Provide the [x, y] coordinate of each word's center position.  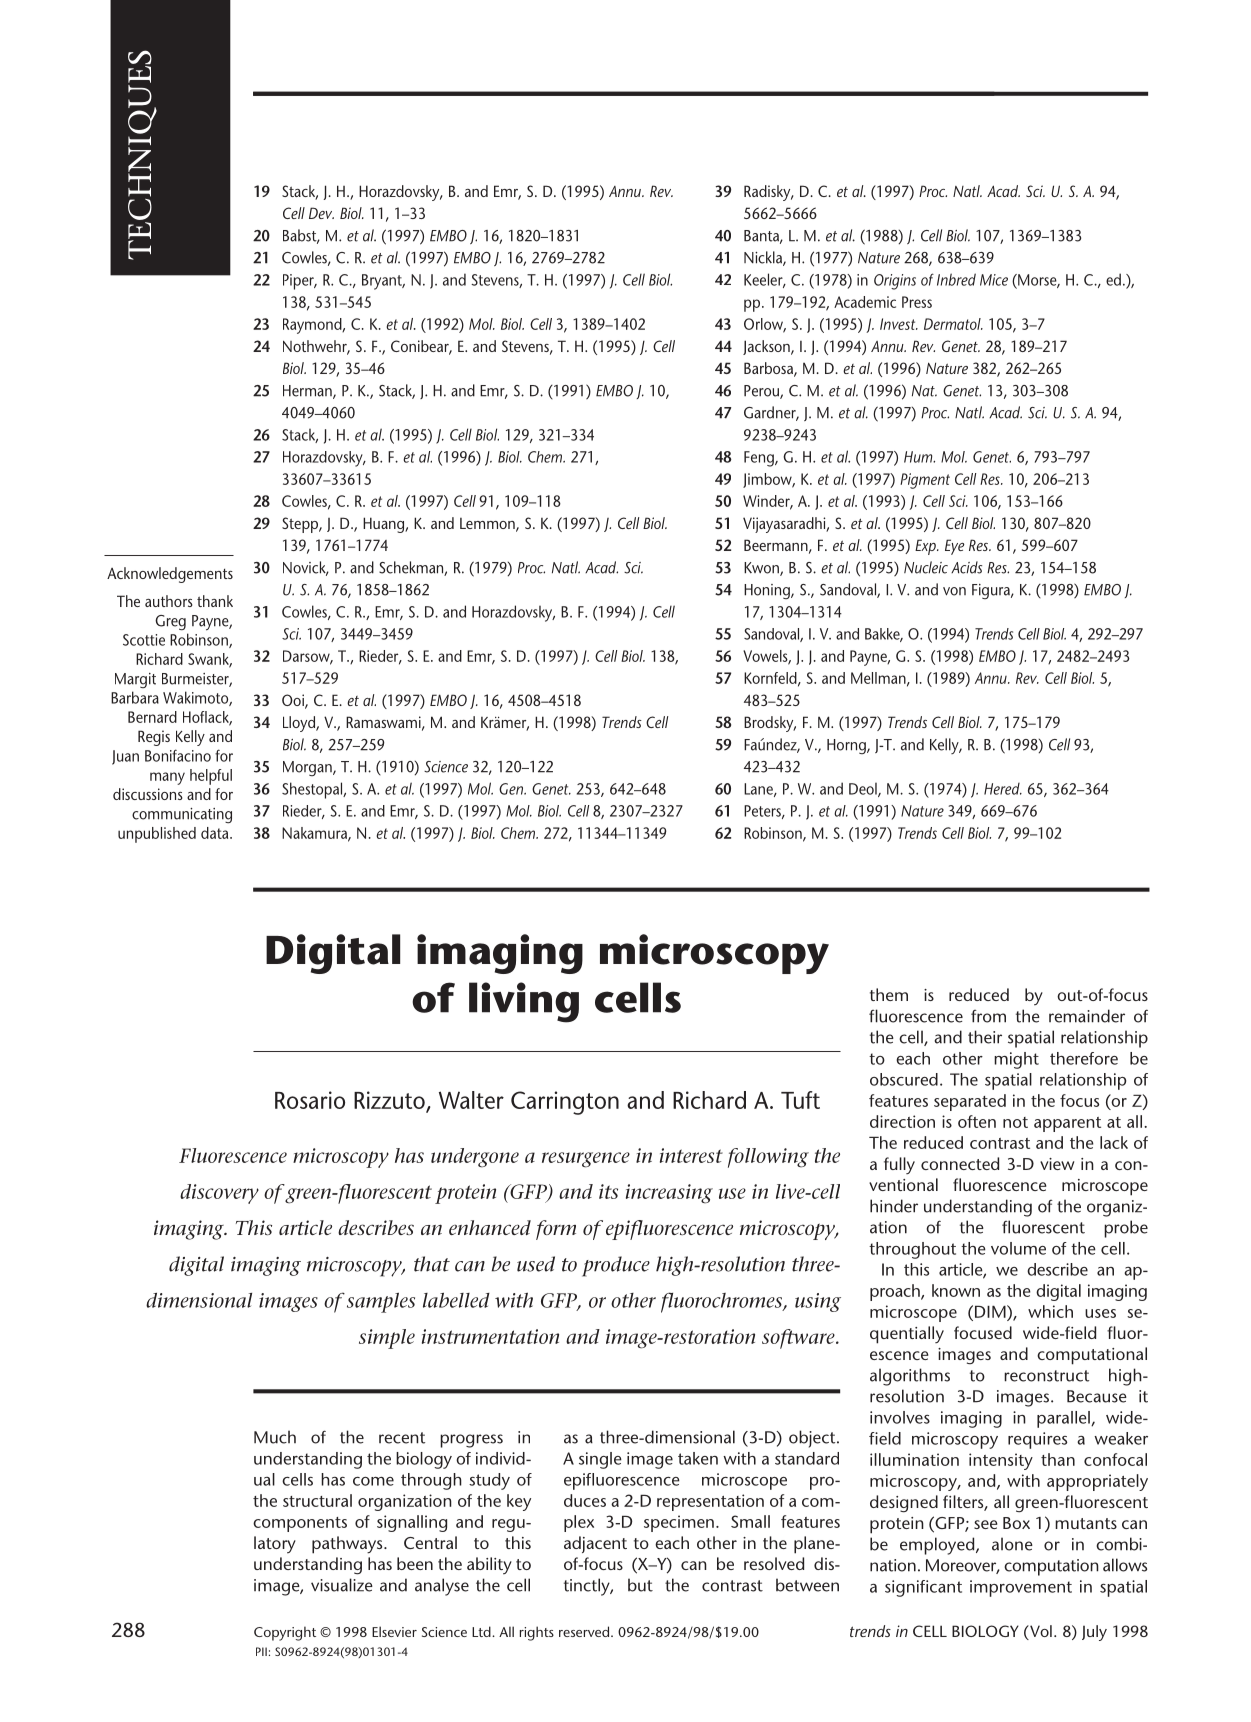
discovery [219, 1194]
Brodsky [770, 724]
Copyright [285, 1633]
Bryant [383, 282]
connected [960, 1163]
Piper [299, 282]
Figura [992, 591]
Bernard [152, 717]
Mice [994, 280]
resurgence [586, 1160]
